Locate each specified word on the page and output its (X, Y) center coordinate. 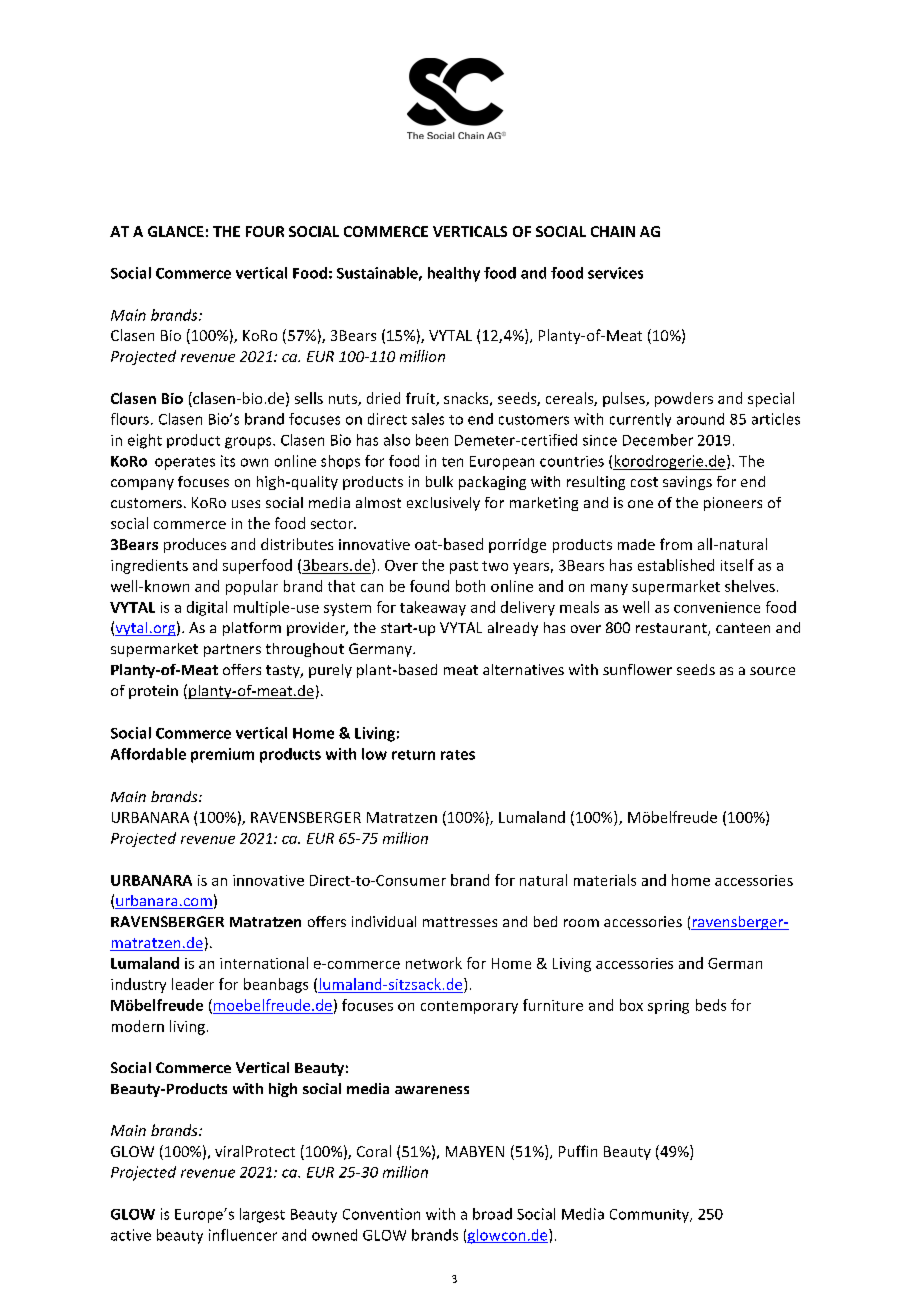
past (464, 567)
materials (605, 880)
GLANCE (176, 231)
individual (384, 921)
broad (492, 1214)
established (676, 565)
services (615, 273)
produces (195, 545)
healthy (454, 274)
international (264, 963)
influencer (243, 1235)
